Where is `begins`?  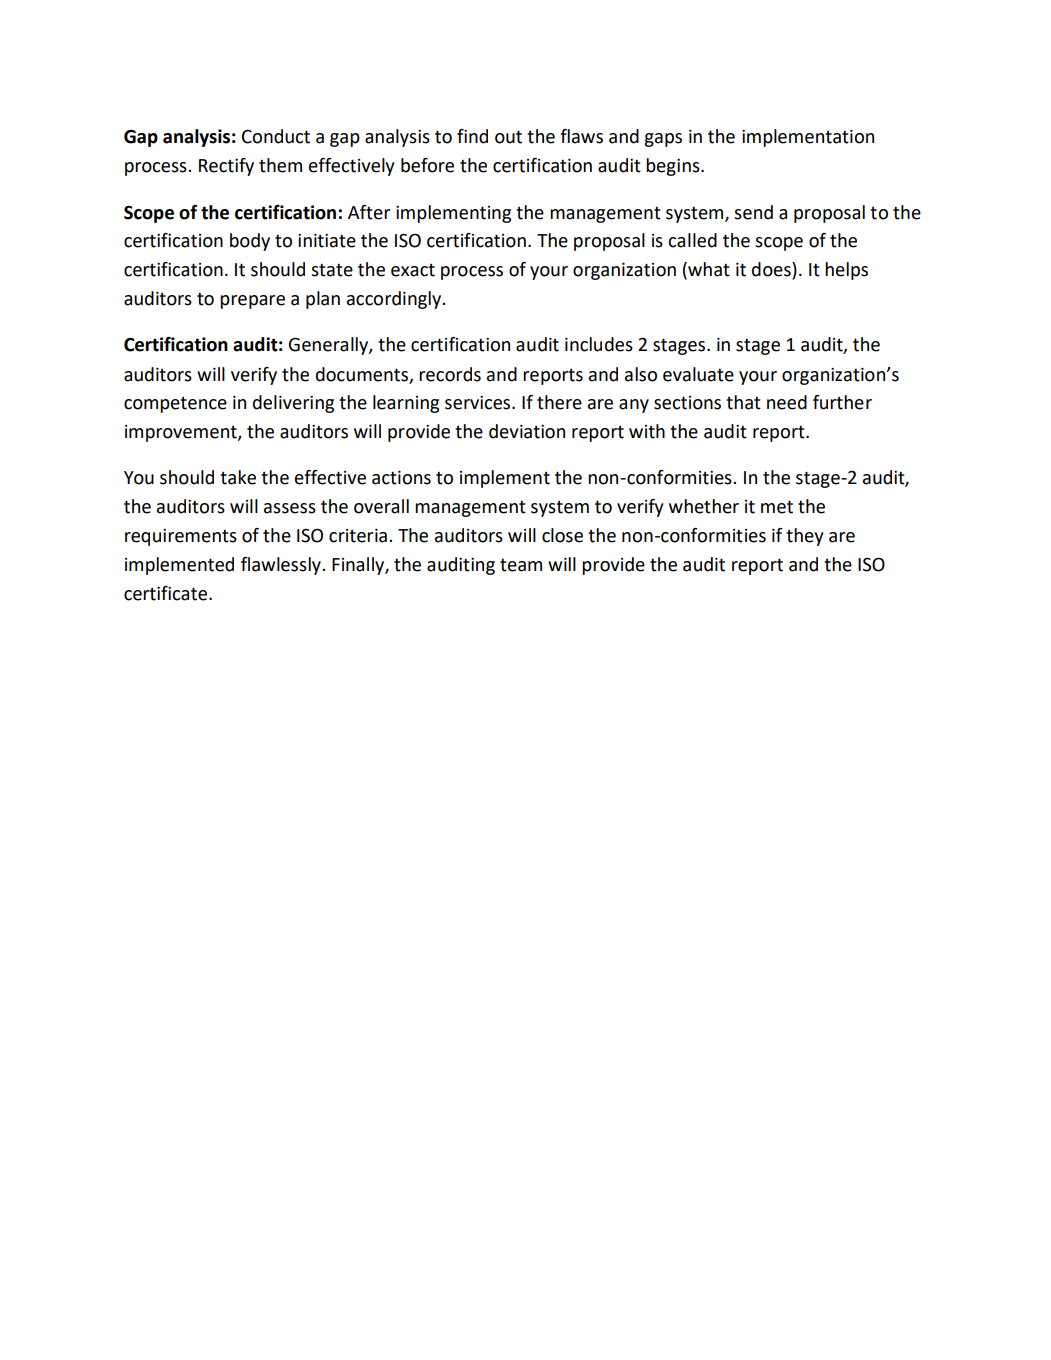
begins is located at coordinates (674, 167).
